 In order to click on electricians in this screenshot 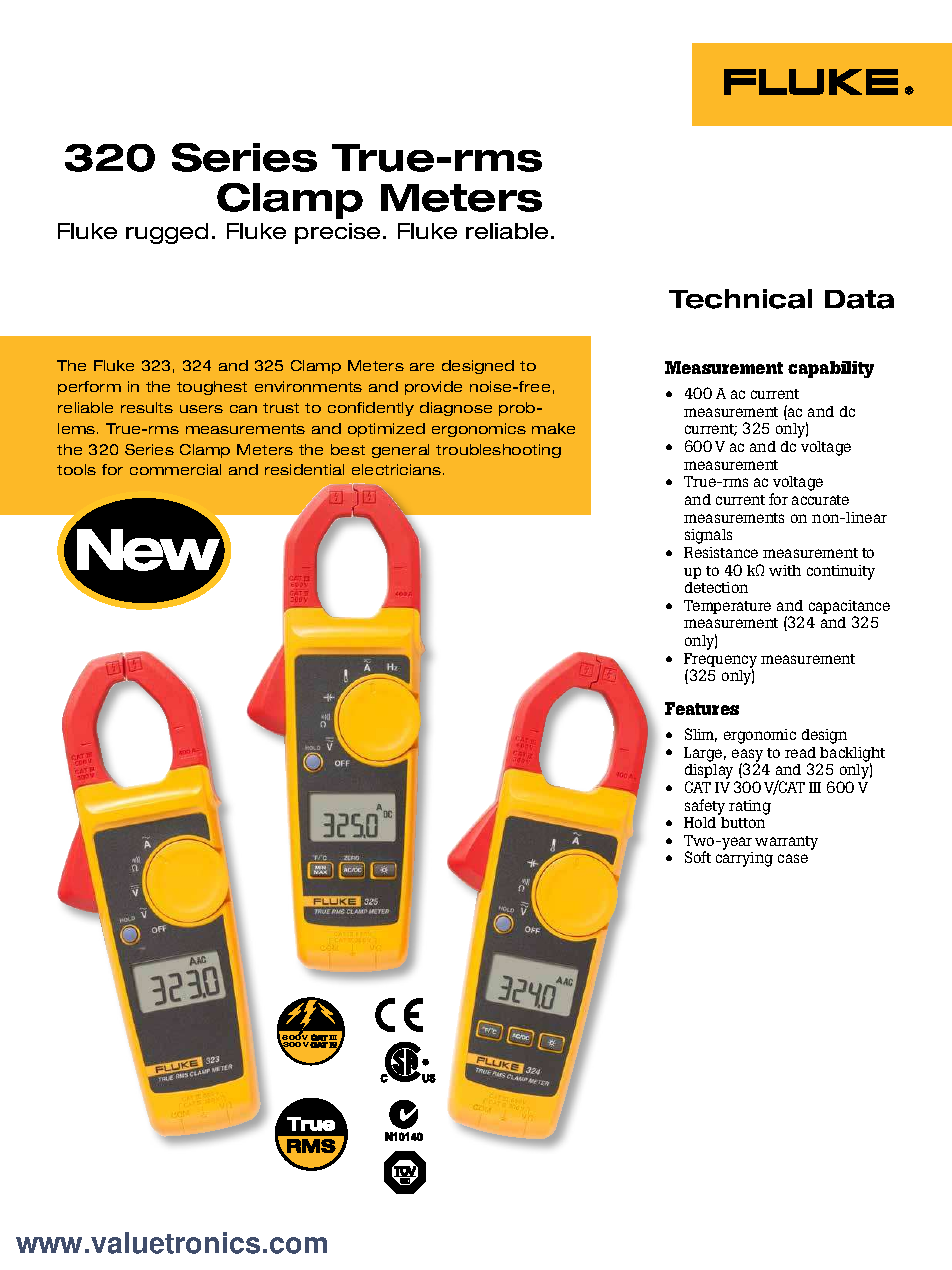, I will do `click(398, 469)`.
